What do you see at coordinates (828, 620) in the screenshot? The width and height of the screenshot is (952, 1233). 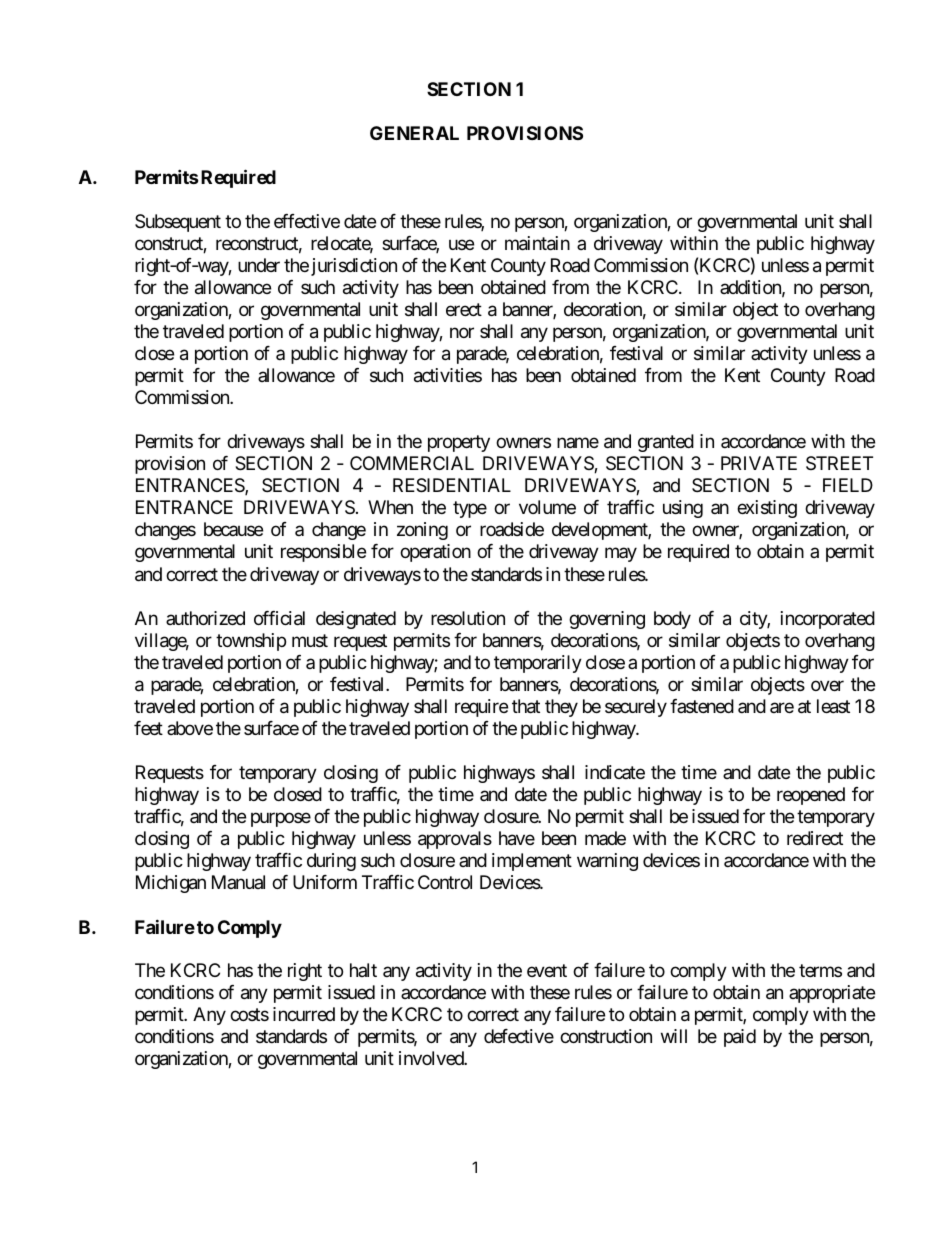 I see `incorporated` at bounding box center [828, 620].
